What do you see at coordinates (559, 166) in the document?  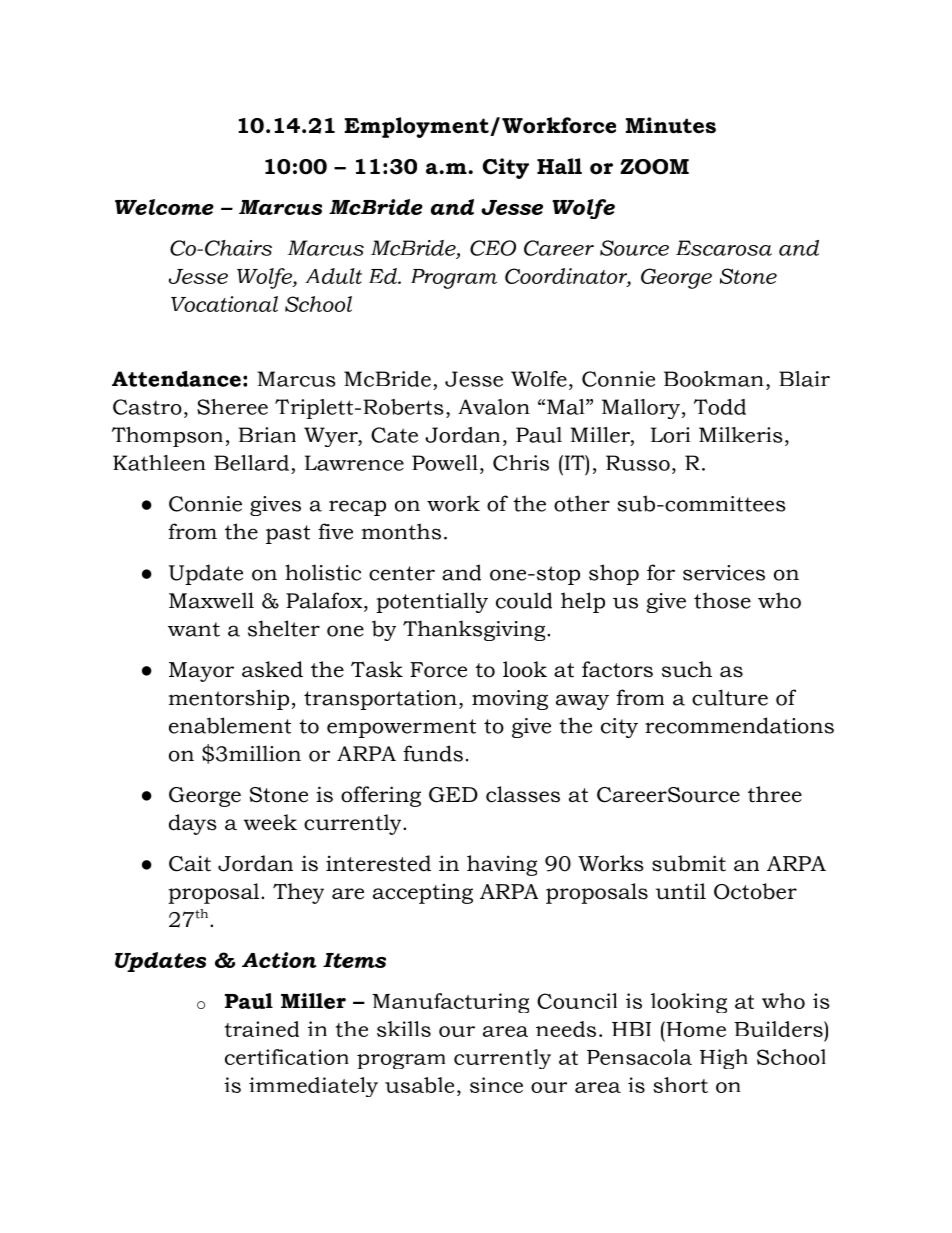 I see `Hall` at bounding box center [559, 166].
